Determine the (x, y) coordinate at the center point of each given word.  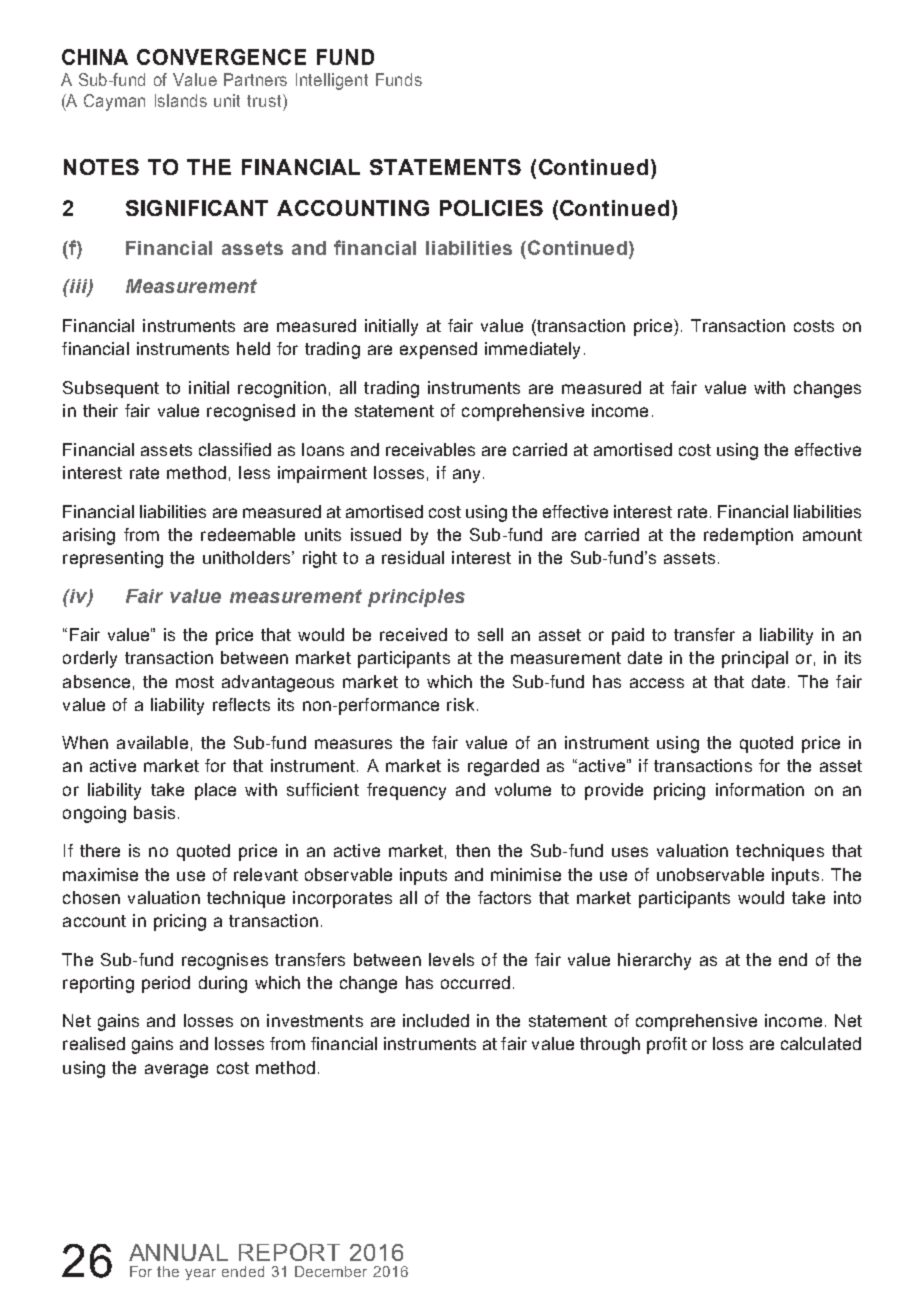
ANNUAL (178, 1252)
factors (504, 897)
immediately (532, 350)
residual (413, 557)
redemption (748, 536)
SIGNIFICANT (197, 208)
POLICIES (491, 208)
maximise (100, 874)
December (331, 1271)
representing (113, 559)
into (847, 897)
